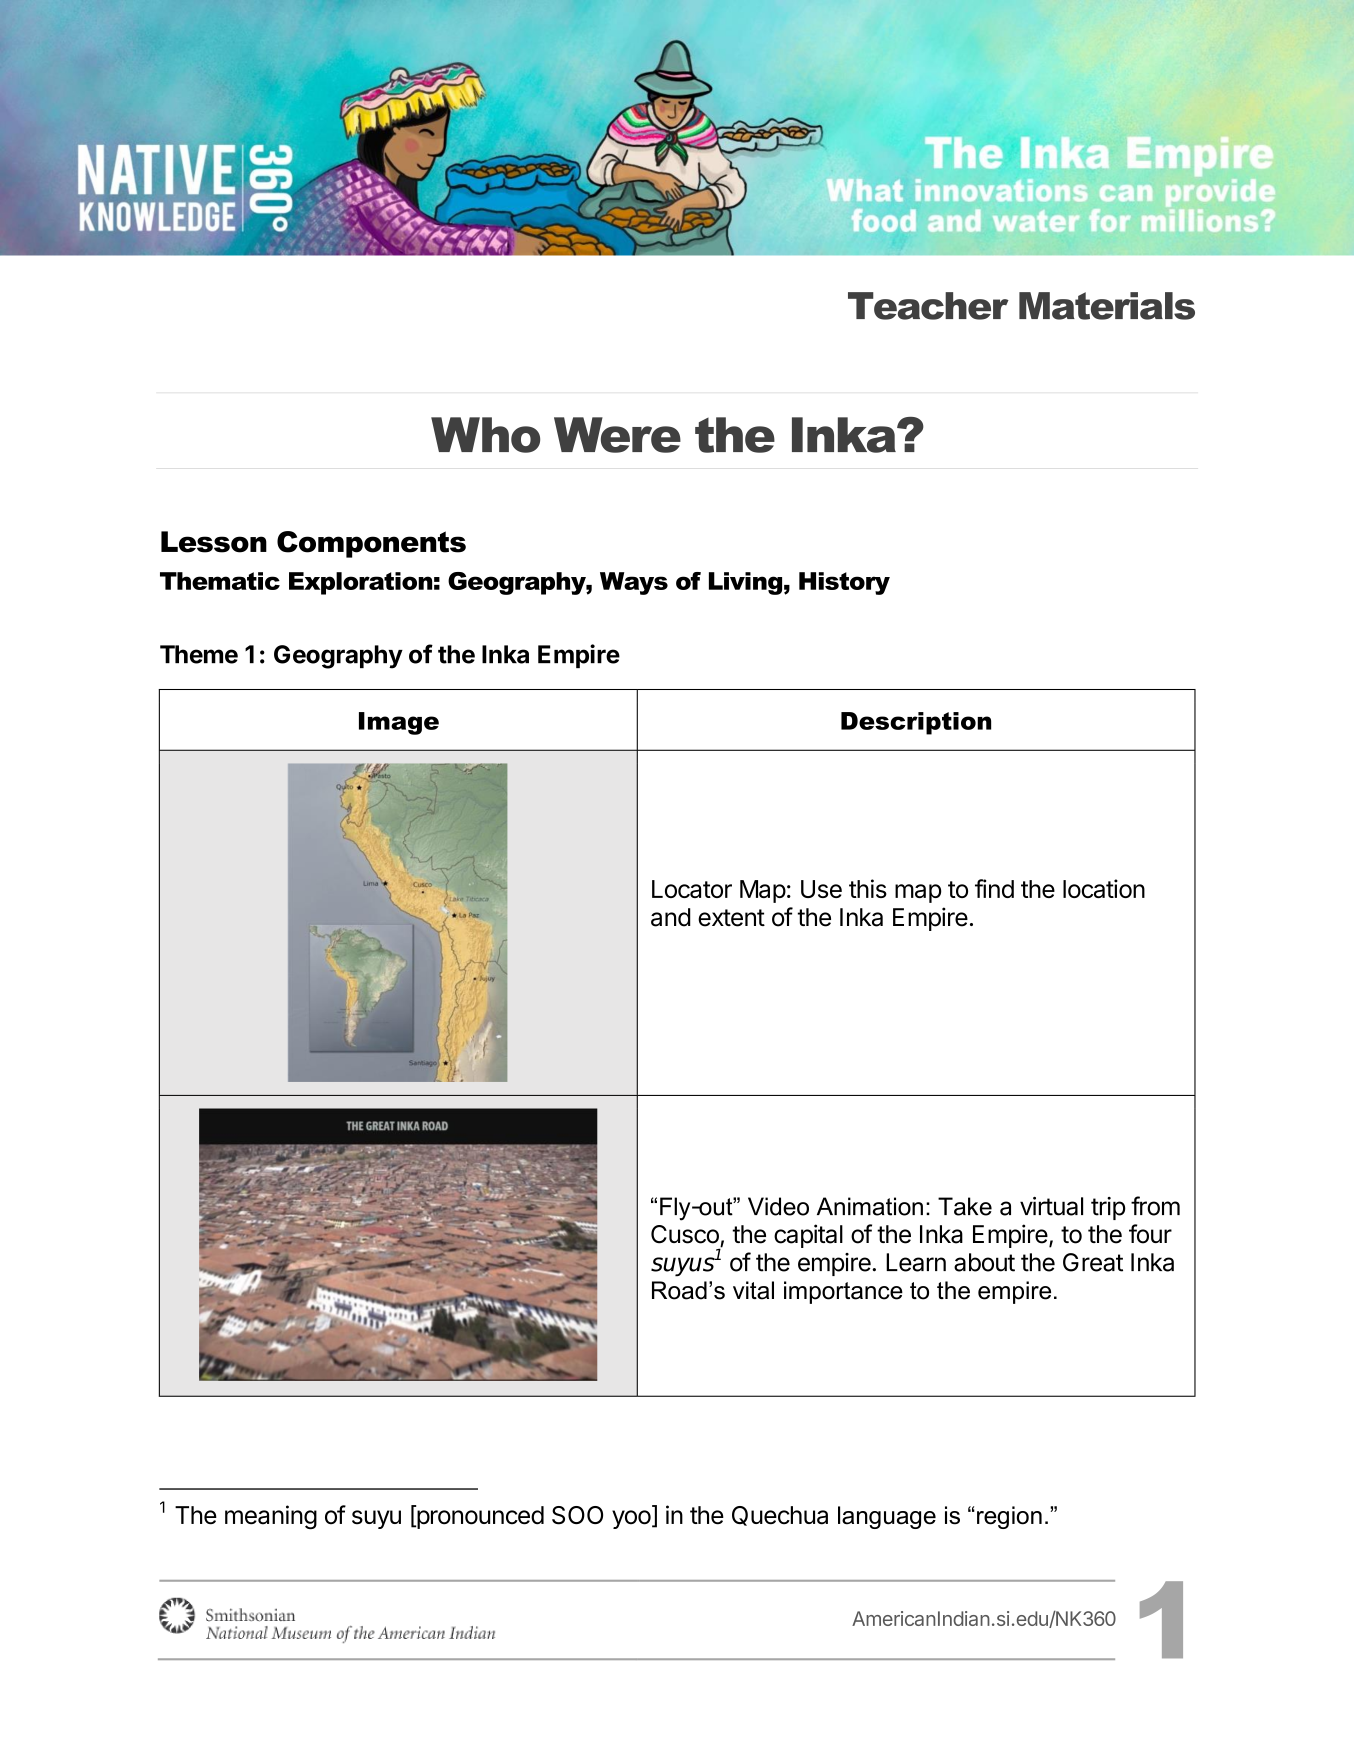 The height and width of the screenshot is (1752, 1354). What do you see at coordinates (778, 1206) in the screenshot?
I see `Video` at bounding box center [778, 1206].
